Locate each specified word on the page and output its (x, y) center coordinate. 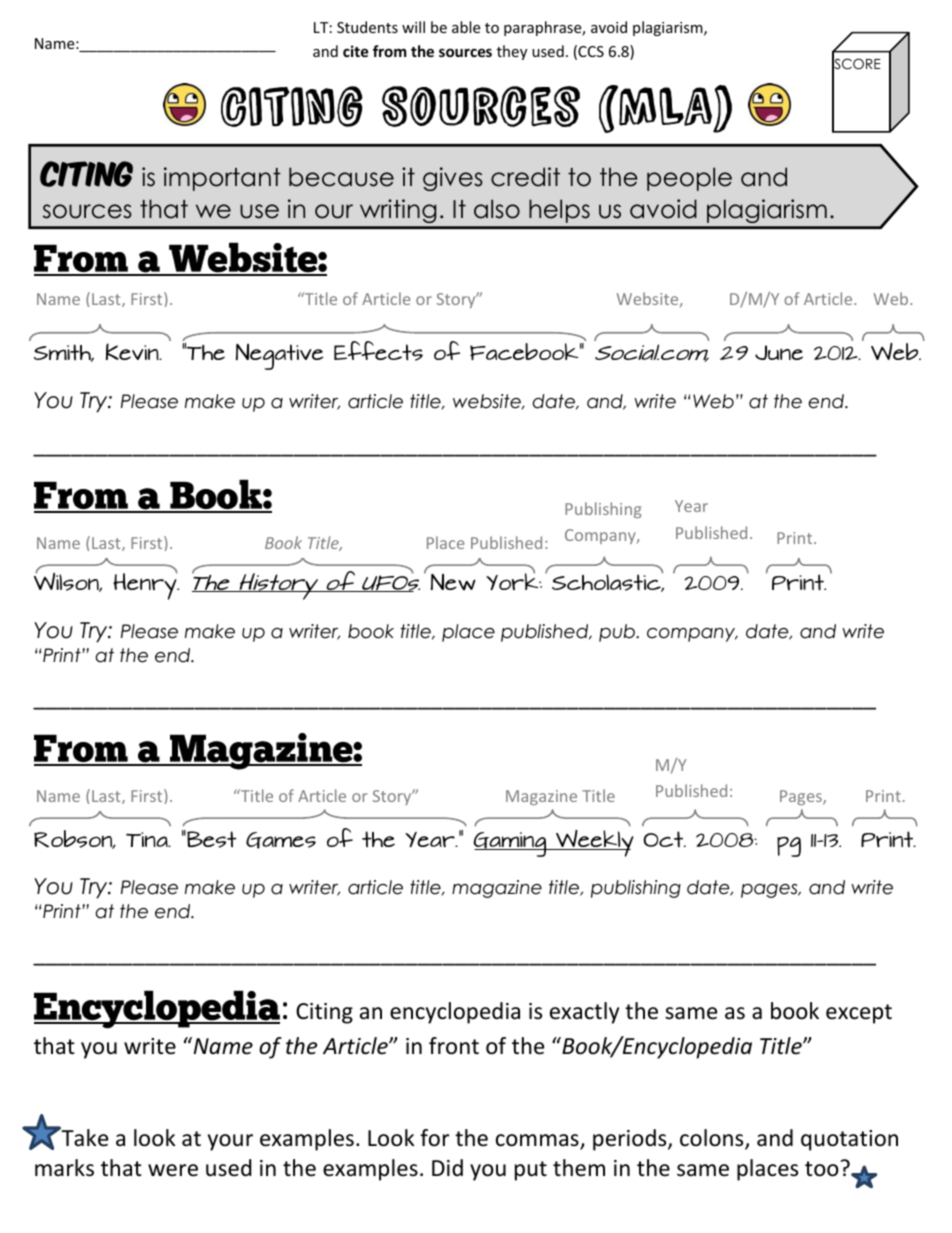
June (779, 352)
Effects (378, 351)
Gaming (511, 844)
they (512, 52)
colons (713, 1139)
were (173, 1170)
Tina (148, 839)
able (466, 27)
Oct (664, 839)
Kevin (133, 351)
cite (356, 51)
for (435, 1138)
